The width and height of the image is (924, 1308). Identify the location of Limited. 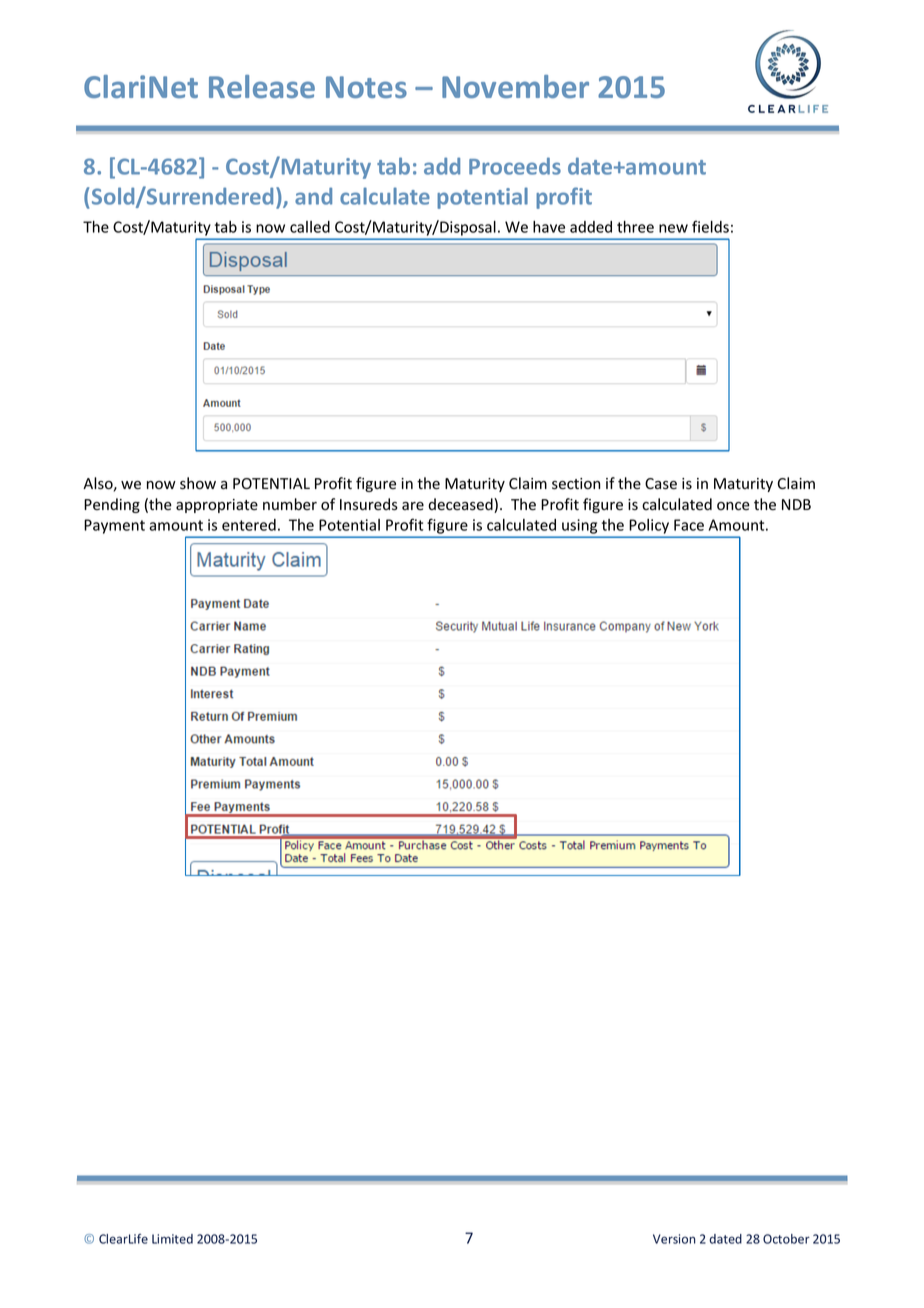
(172, 1239).
